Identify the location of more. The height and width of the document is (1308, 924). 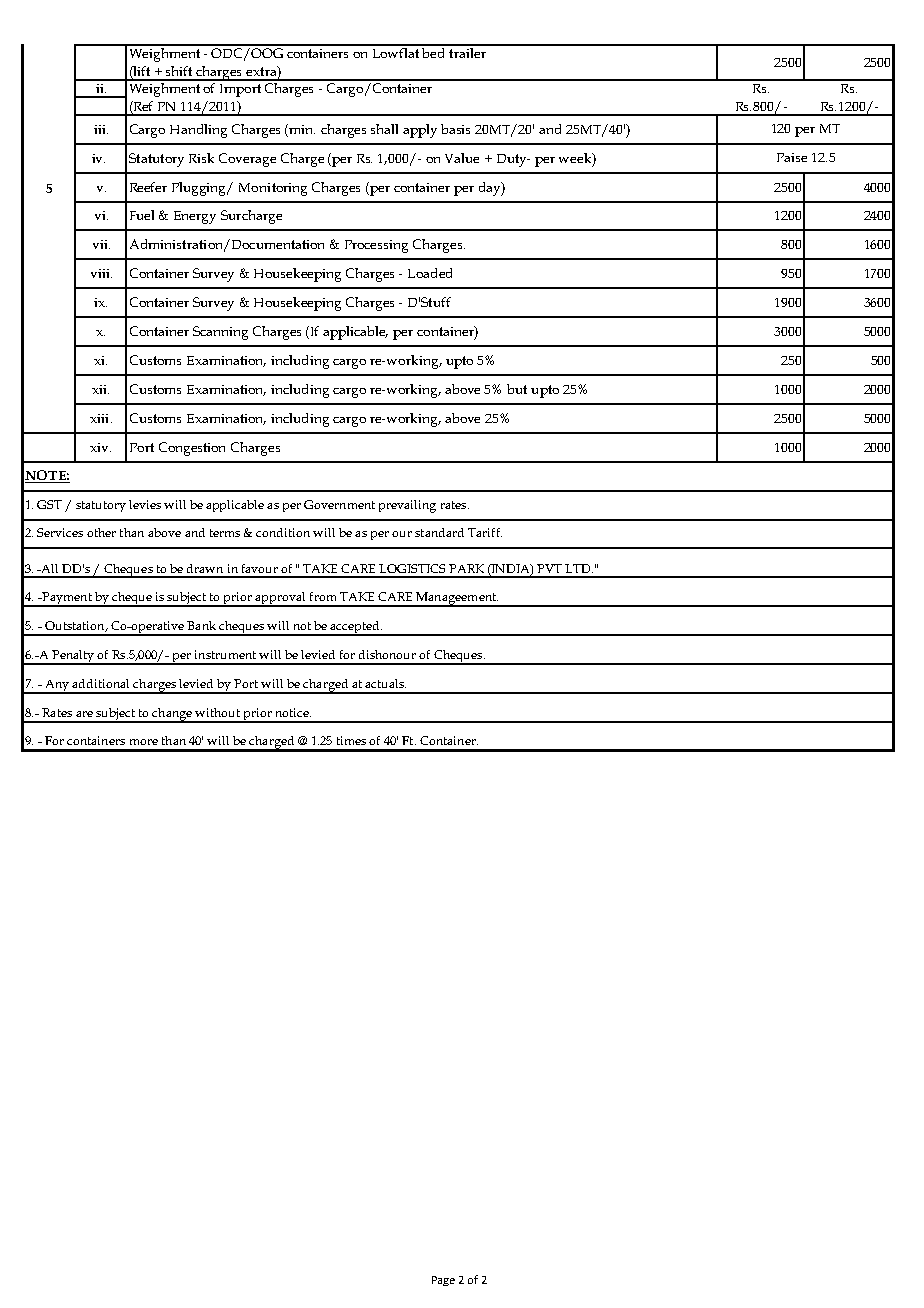
(144, 742).
